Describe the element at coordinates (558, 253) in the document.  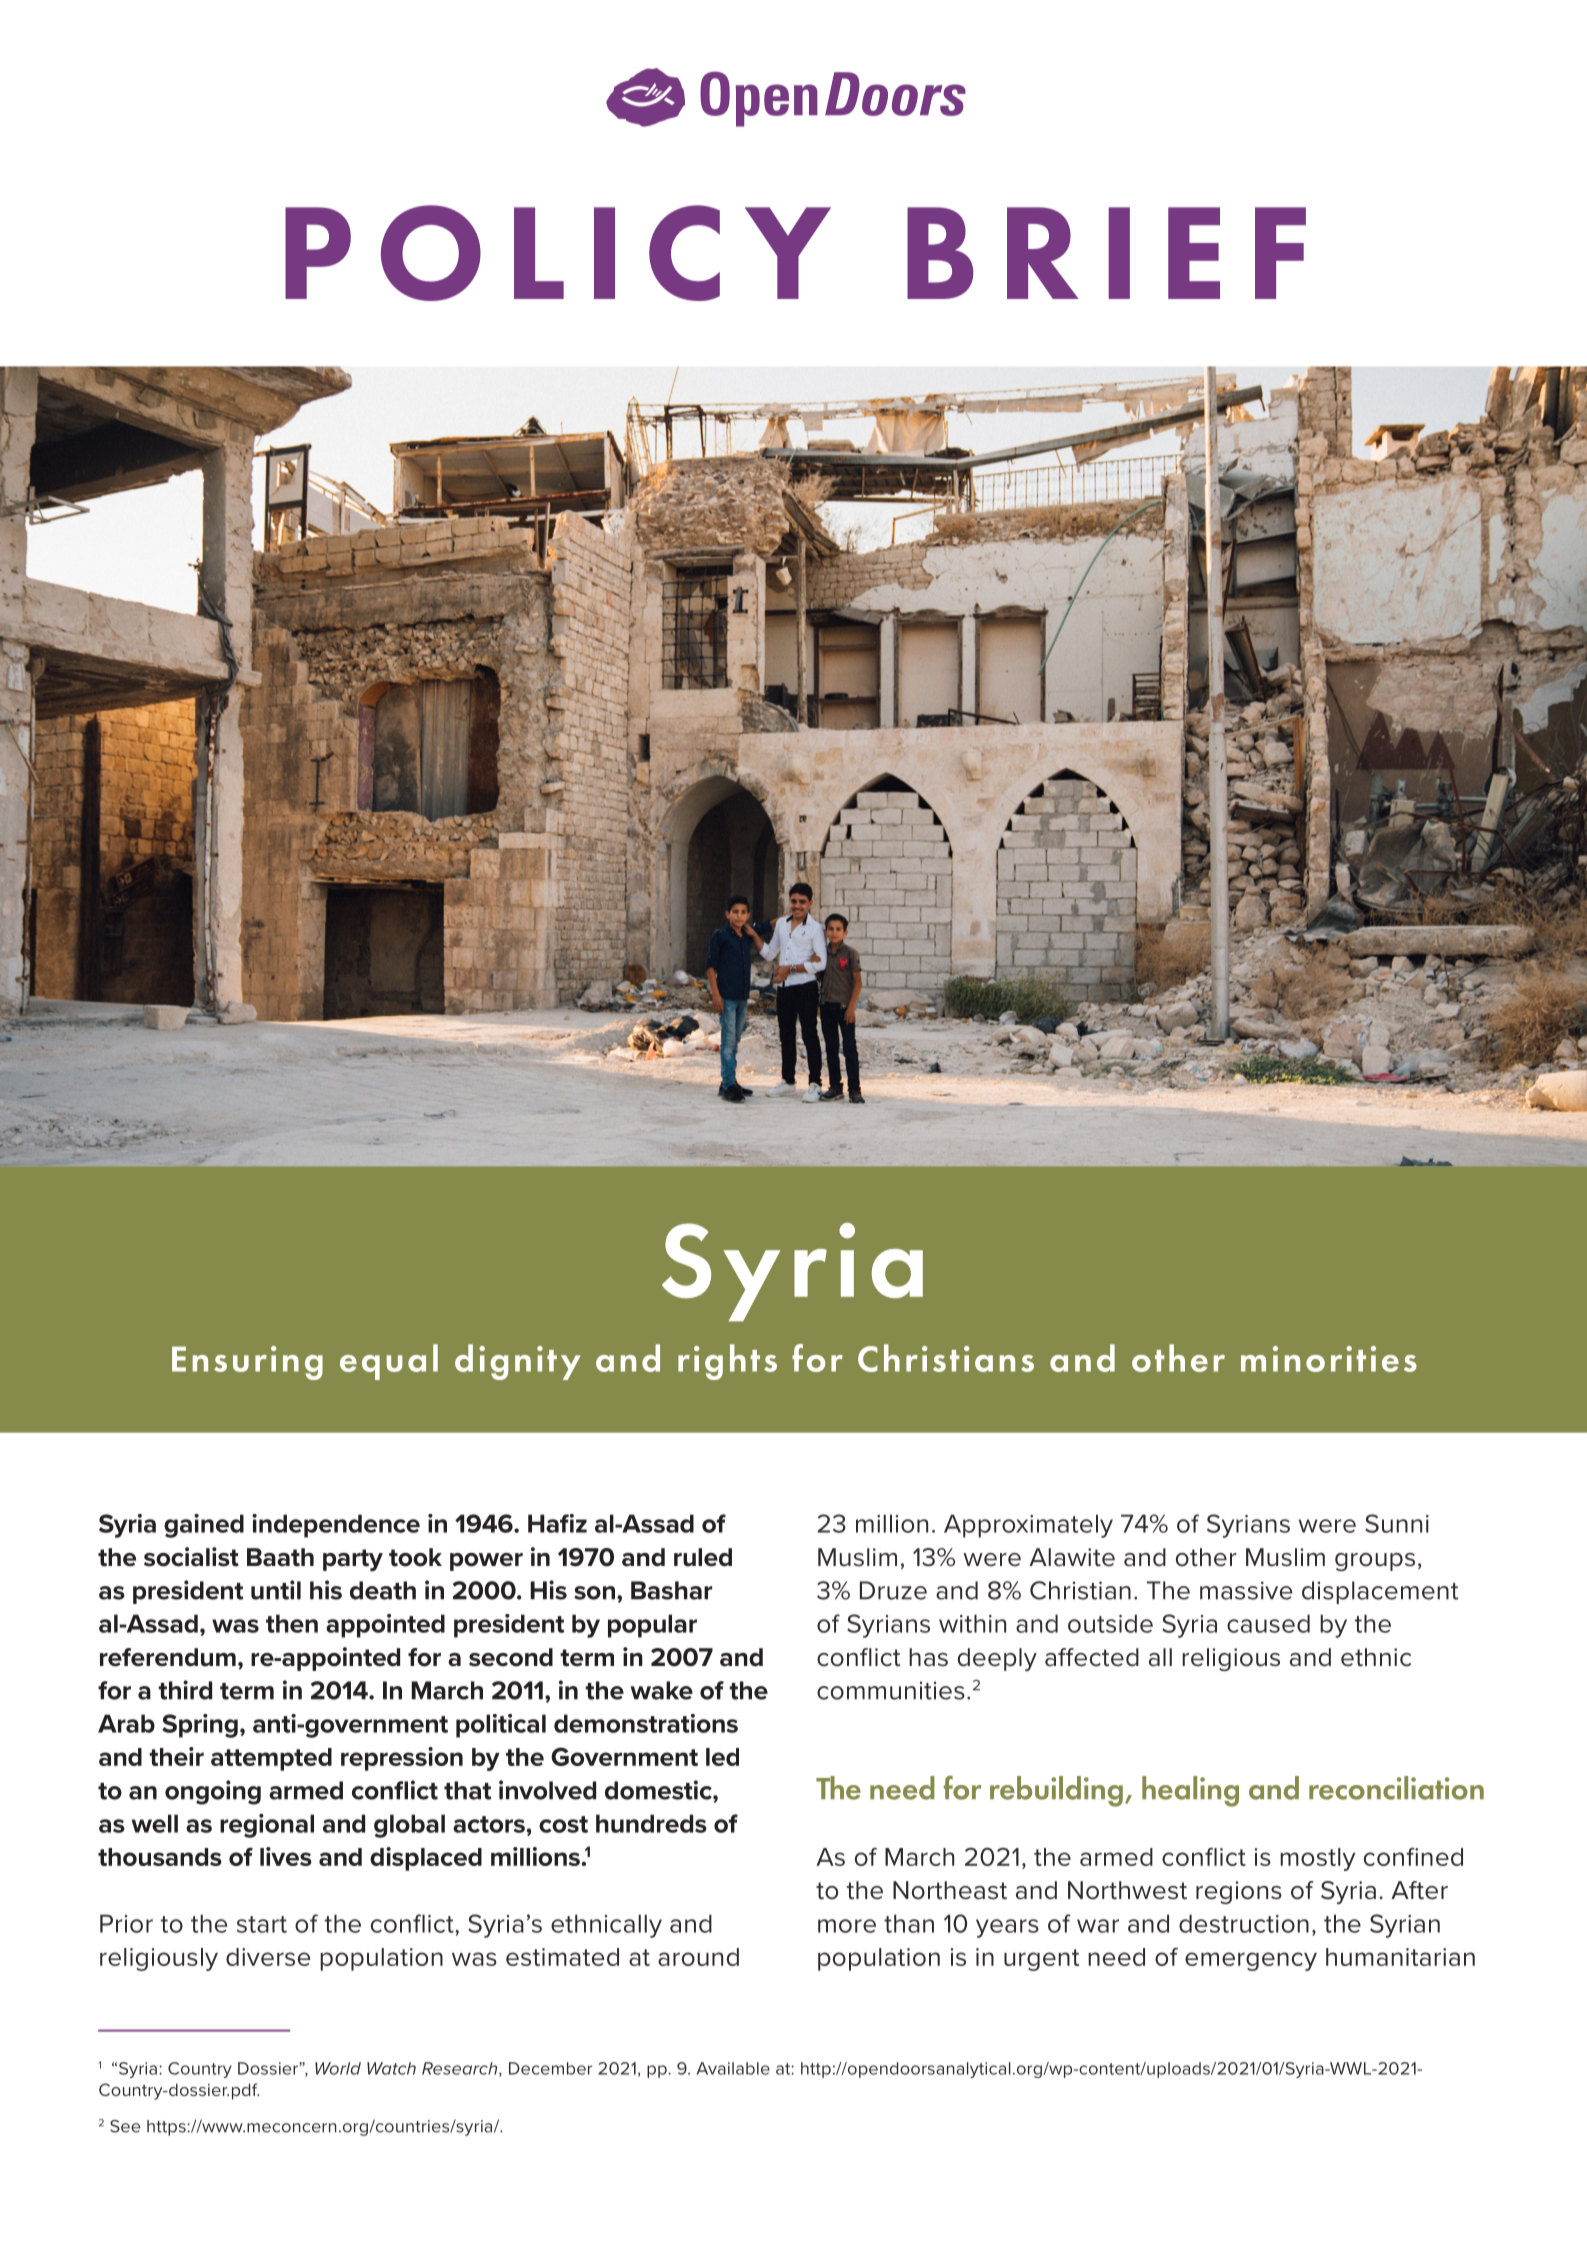
I see `POLICY` at that location.
